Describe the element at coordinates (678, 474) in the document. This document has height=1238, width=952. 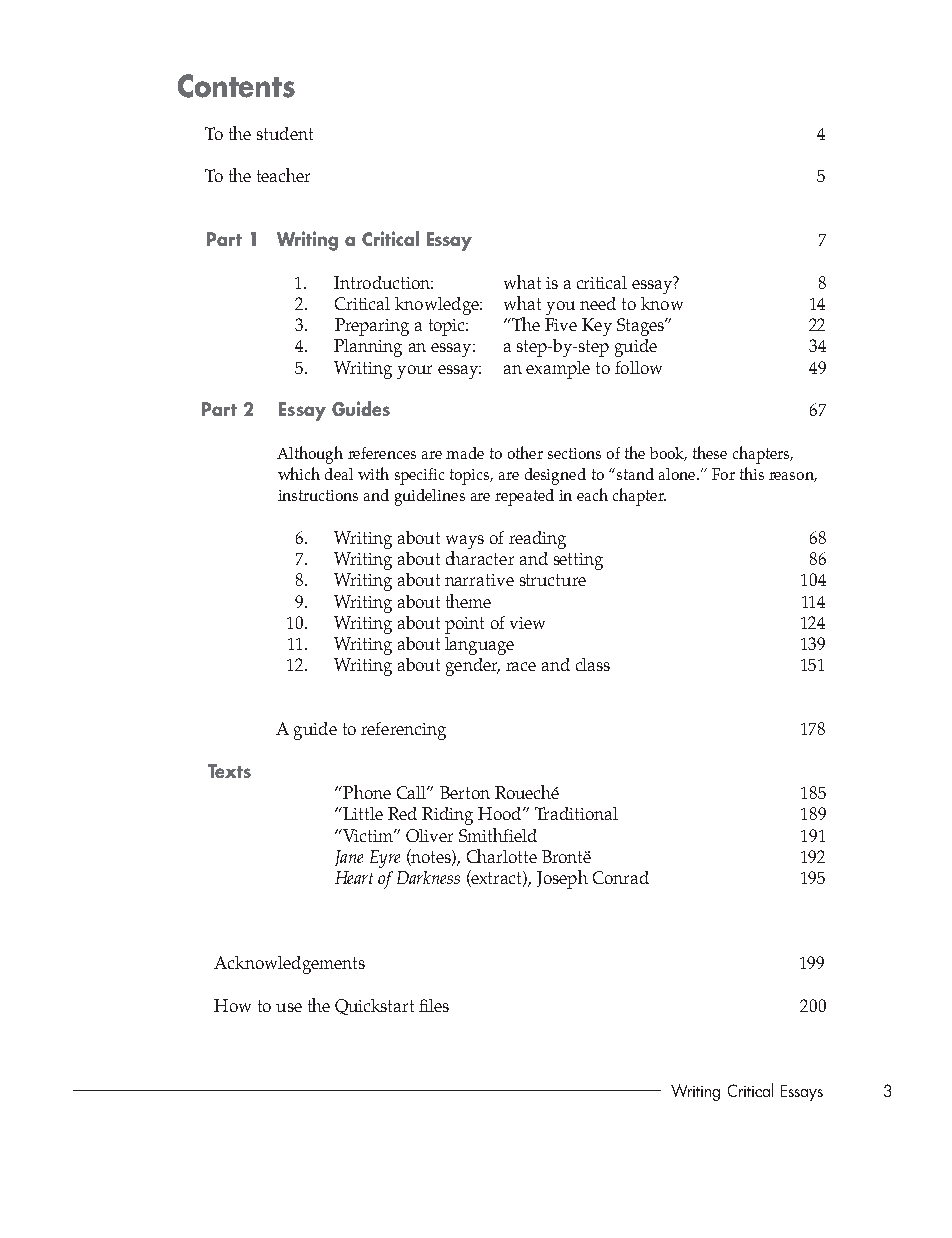
I see `alone` at that location.
